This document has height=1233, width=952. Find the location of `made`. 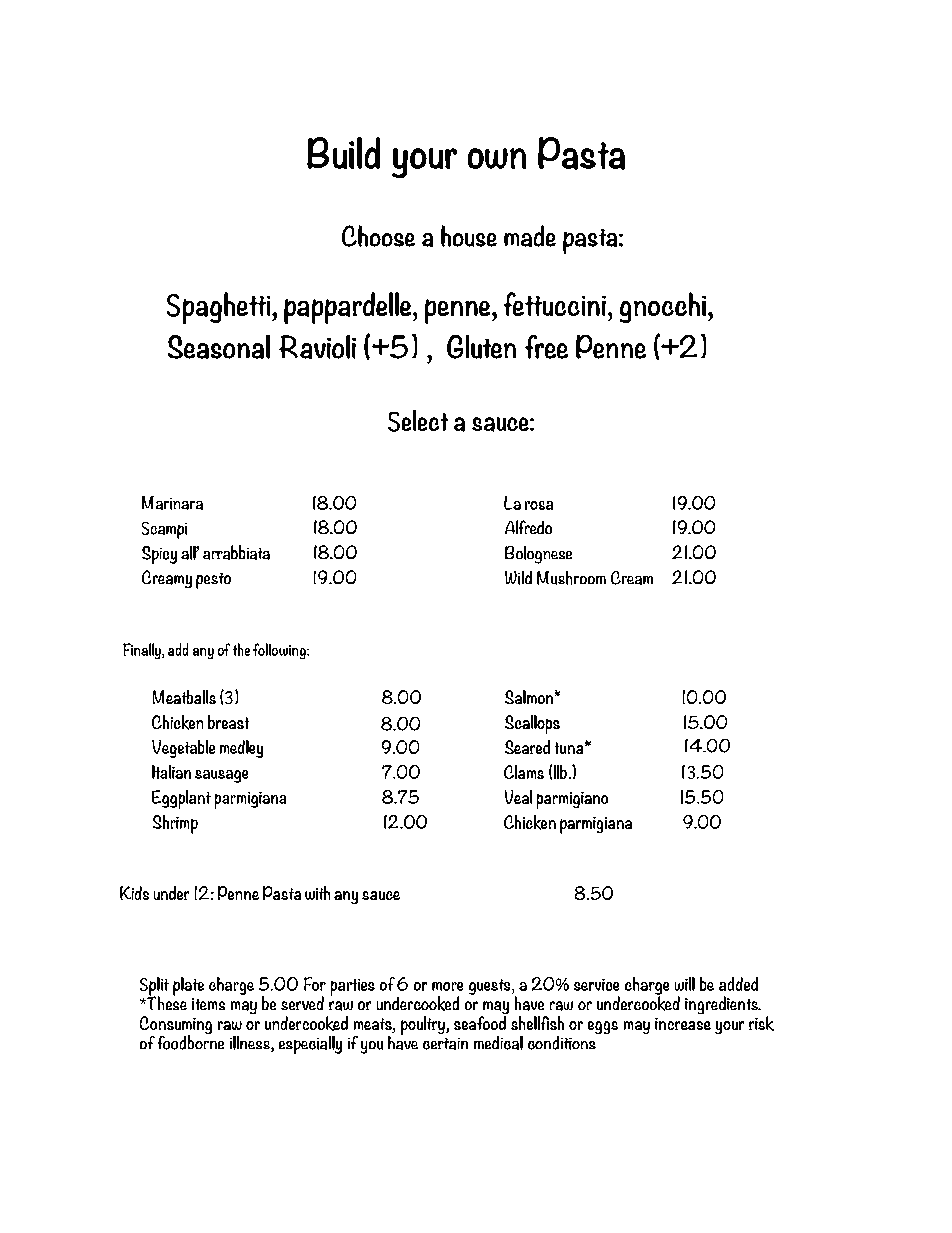

made is located at coordinates (530, 236).
